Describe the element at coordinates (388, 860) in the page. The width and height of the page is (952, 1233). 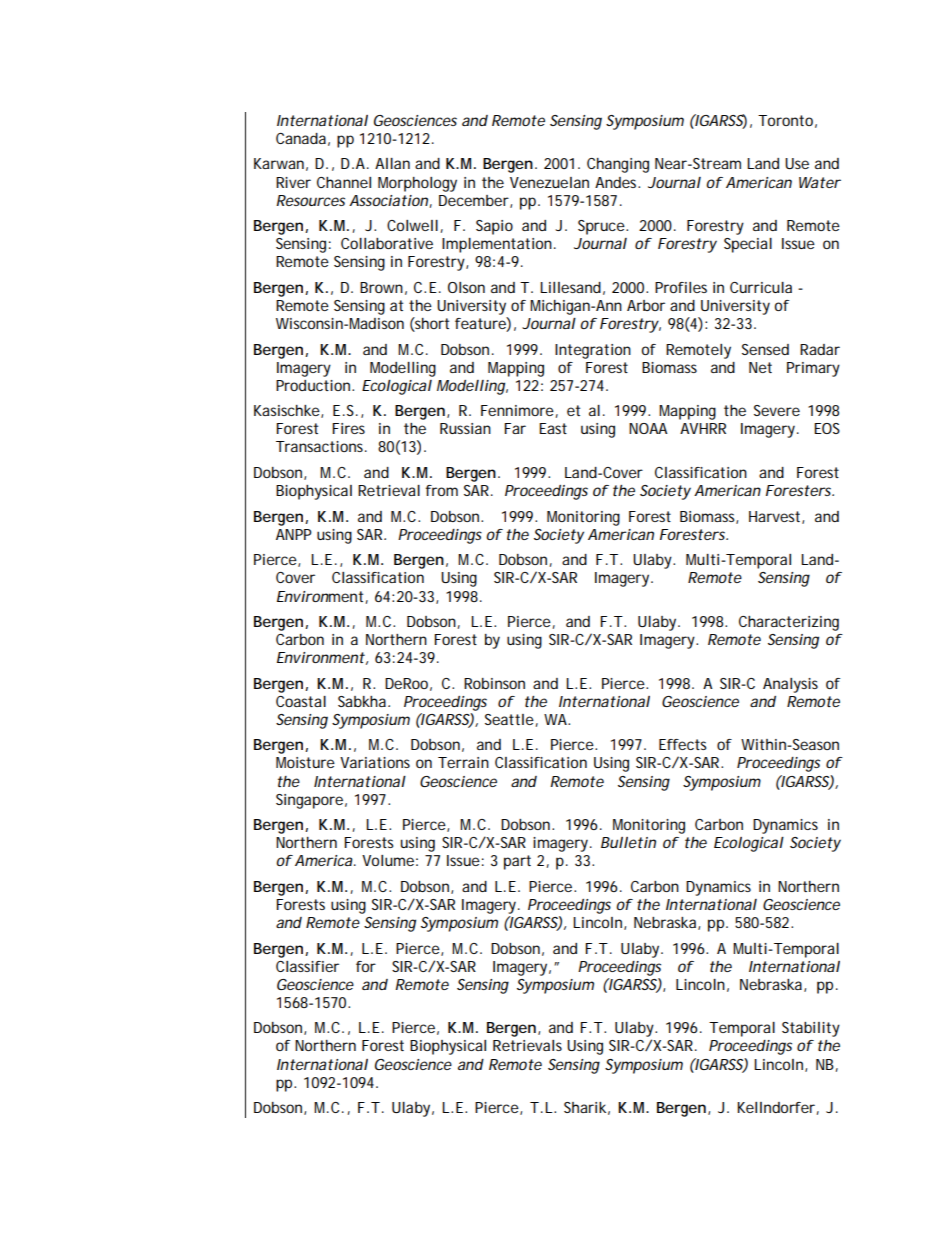
I see `Volume` at that location.
